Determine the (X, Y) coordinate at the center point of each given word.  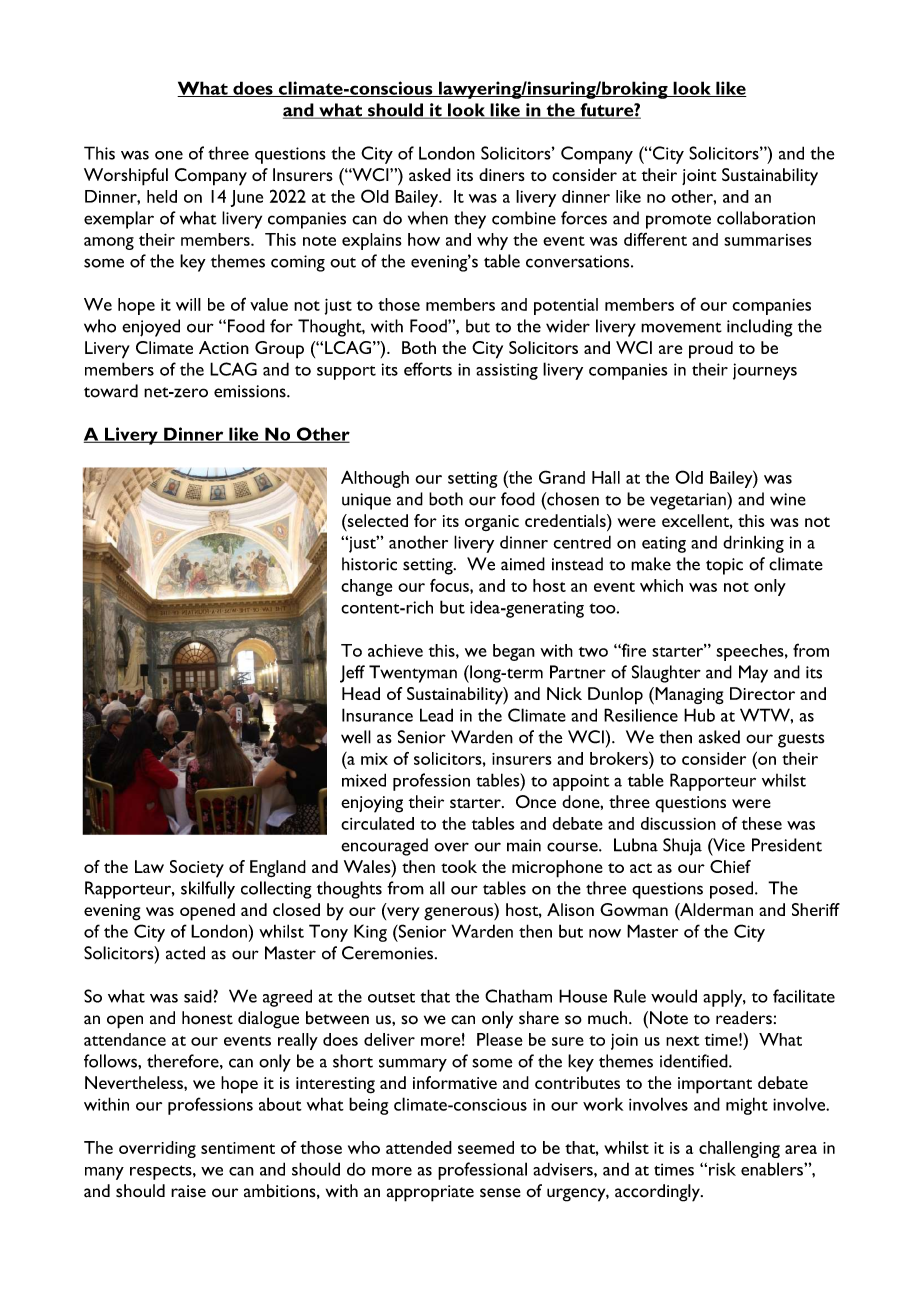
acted (185, 953)
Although (375, 479)
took (459, 866)
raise (188, 1191)
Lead (436, 715)
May (753, 674)
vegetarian (689, 501)
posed (733, 890)
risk (722, 1169)
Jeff (352, 674)
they (470, 220)
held (162, 196)
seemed (486, 1147)
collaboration (766, 218)
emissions (251, 391)
